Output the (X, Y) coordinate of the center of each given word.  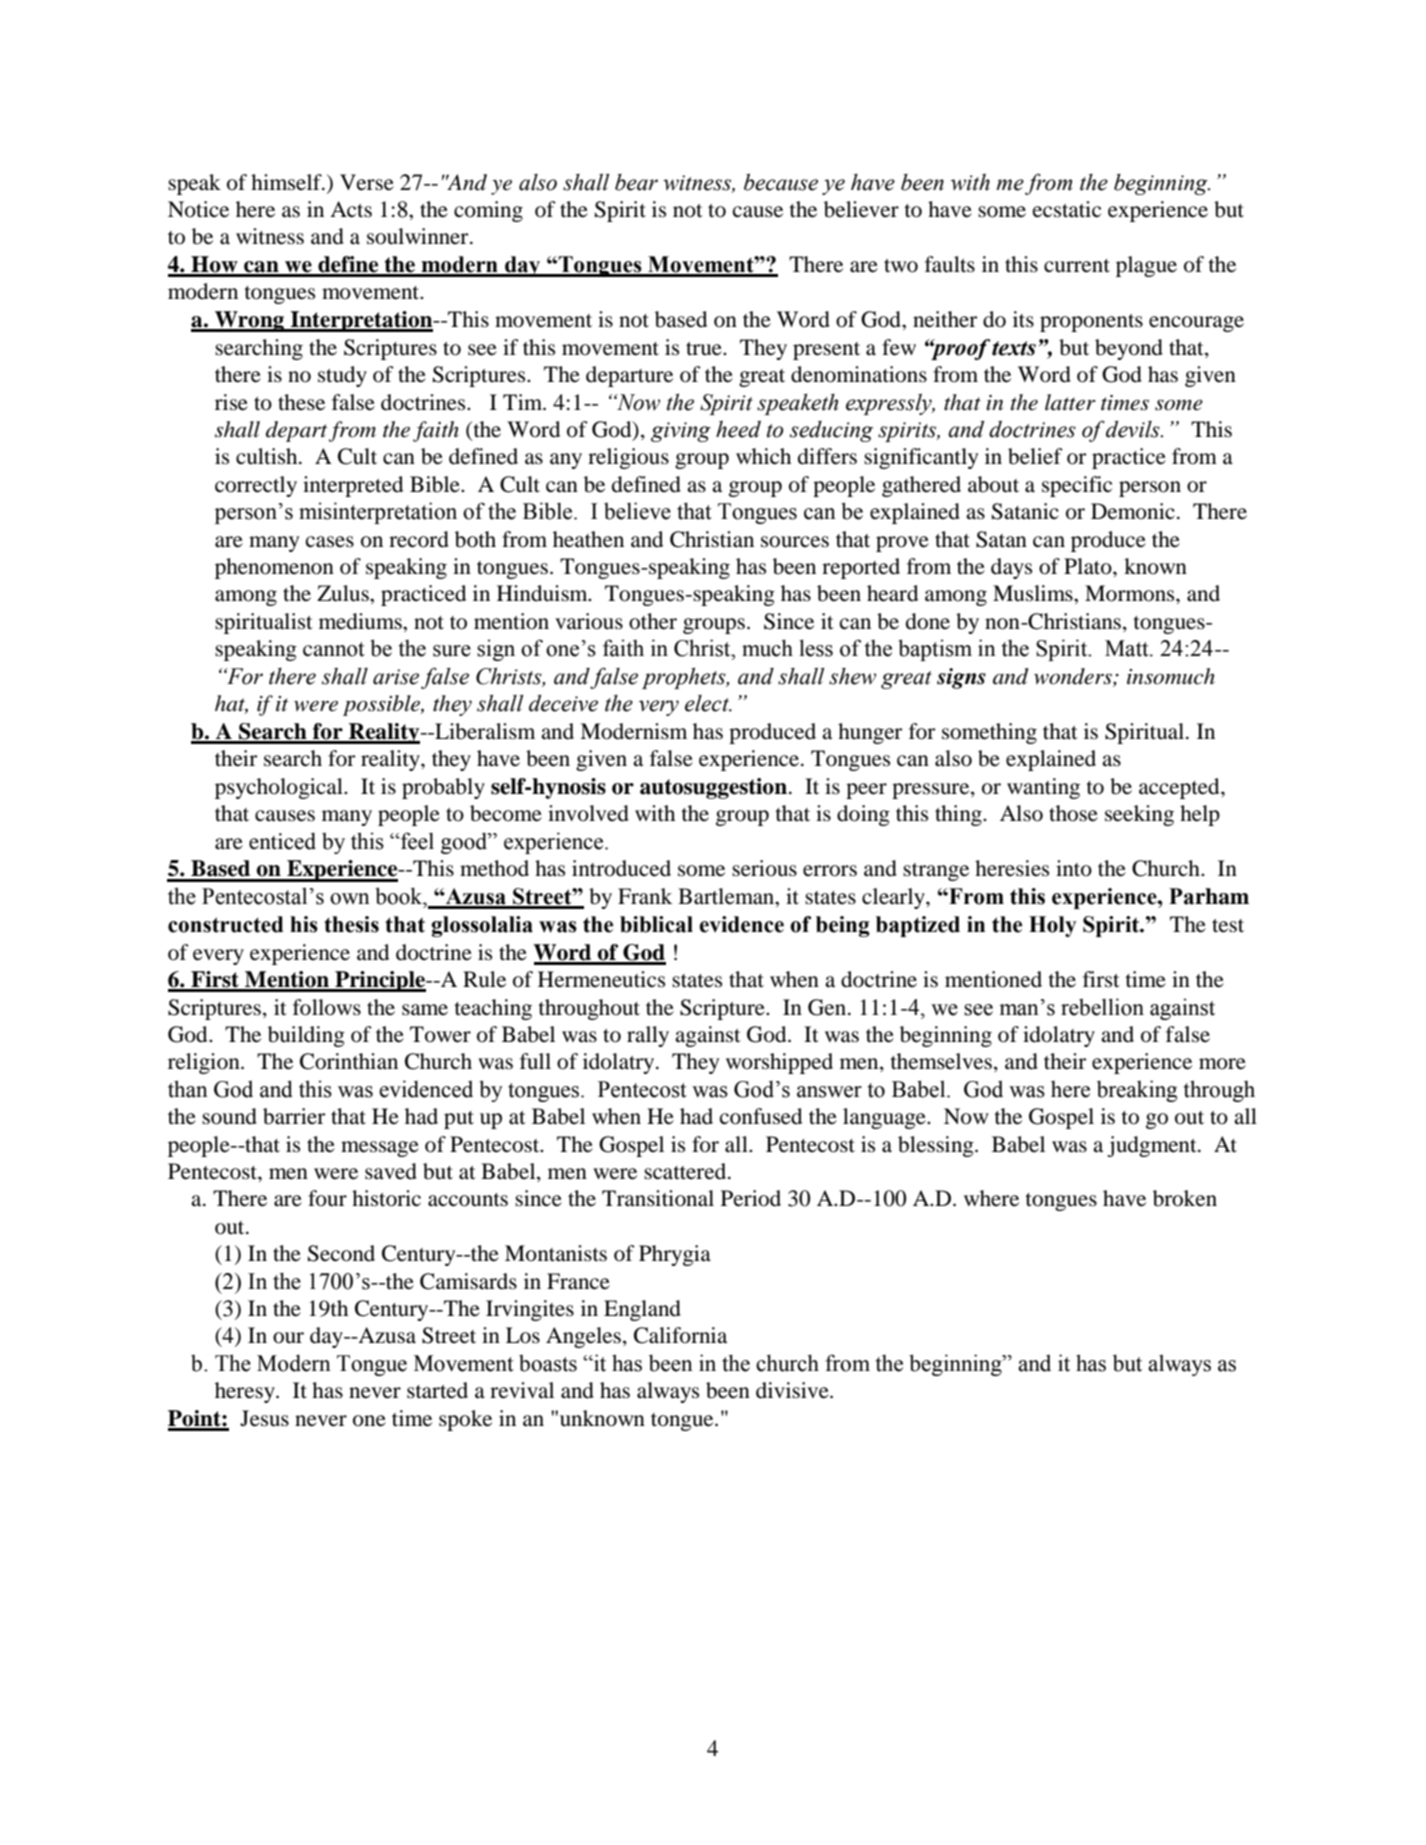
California (680, 1335)
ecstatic (1067, 209)
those (1073, 813)
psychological (280, 788)
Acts (351, 209)
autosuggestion (713, 788)
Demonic (1133, 511)
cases (330, 542)
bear (636, 182)
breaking (1137, 1091)
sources (795, 542)
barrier (294, 1116)
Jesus (264, 1418)
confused (761, 1116)
